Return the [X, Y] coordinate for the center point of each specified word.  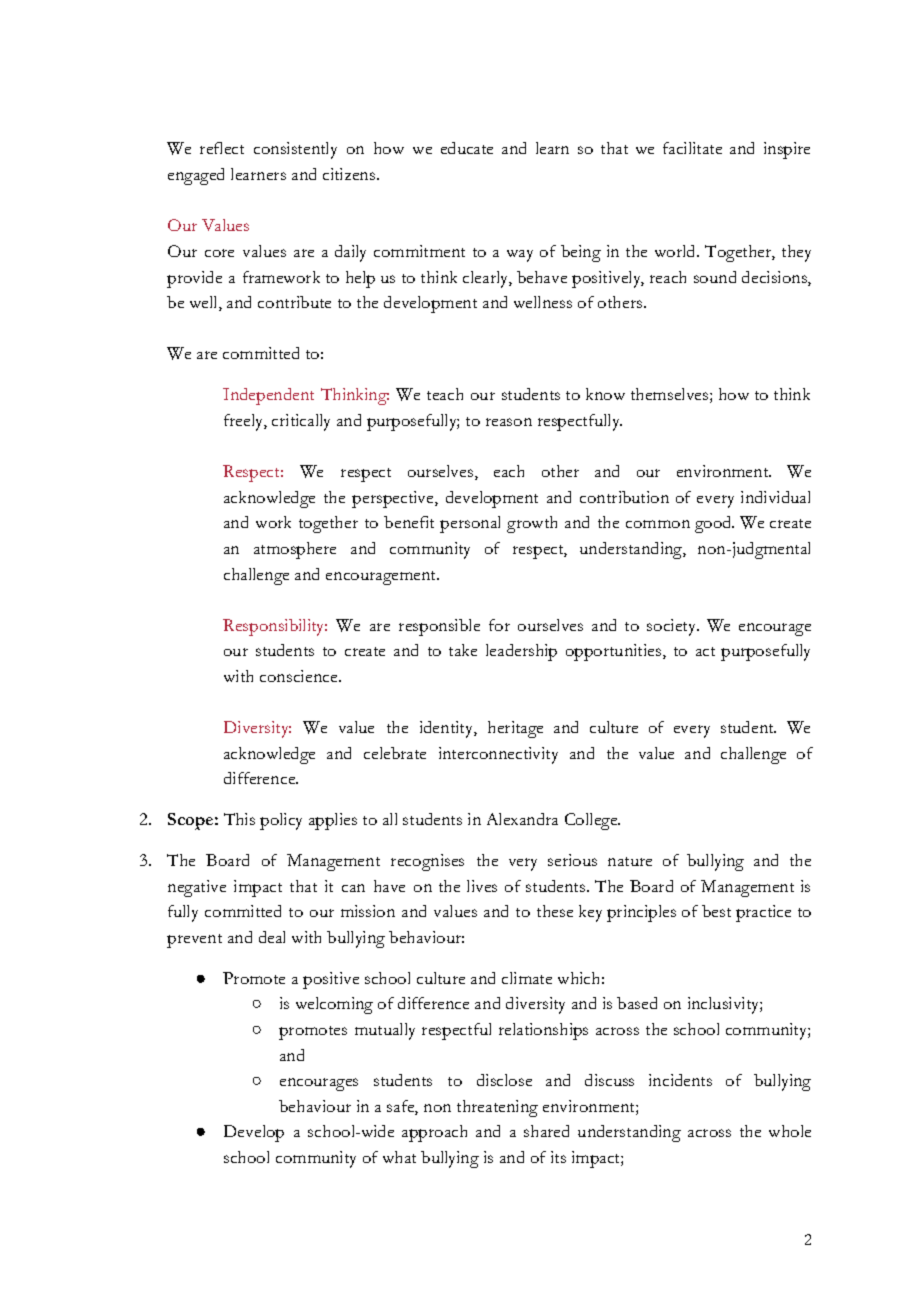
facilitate [692, 148]
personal [470, 524]
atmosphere [295, 550]
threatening [497, 1108]
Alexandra [522, 819]
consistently [295, 150]
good [714, 524]
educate [467, 148]
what [399, 1157]
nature [630, 861]
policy [281, 821]
